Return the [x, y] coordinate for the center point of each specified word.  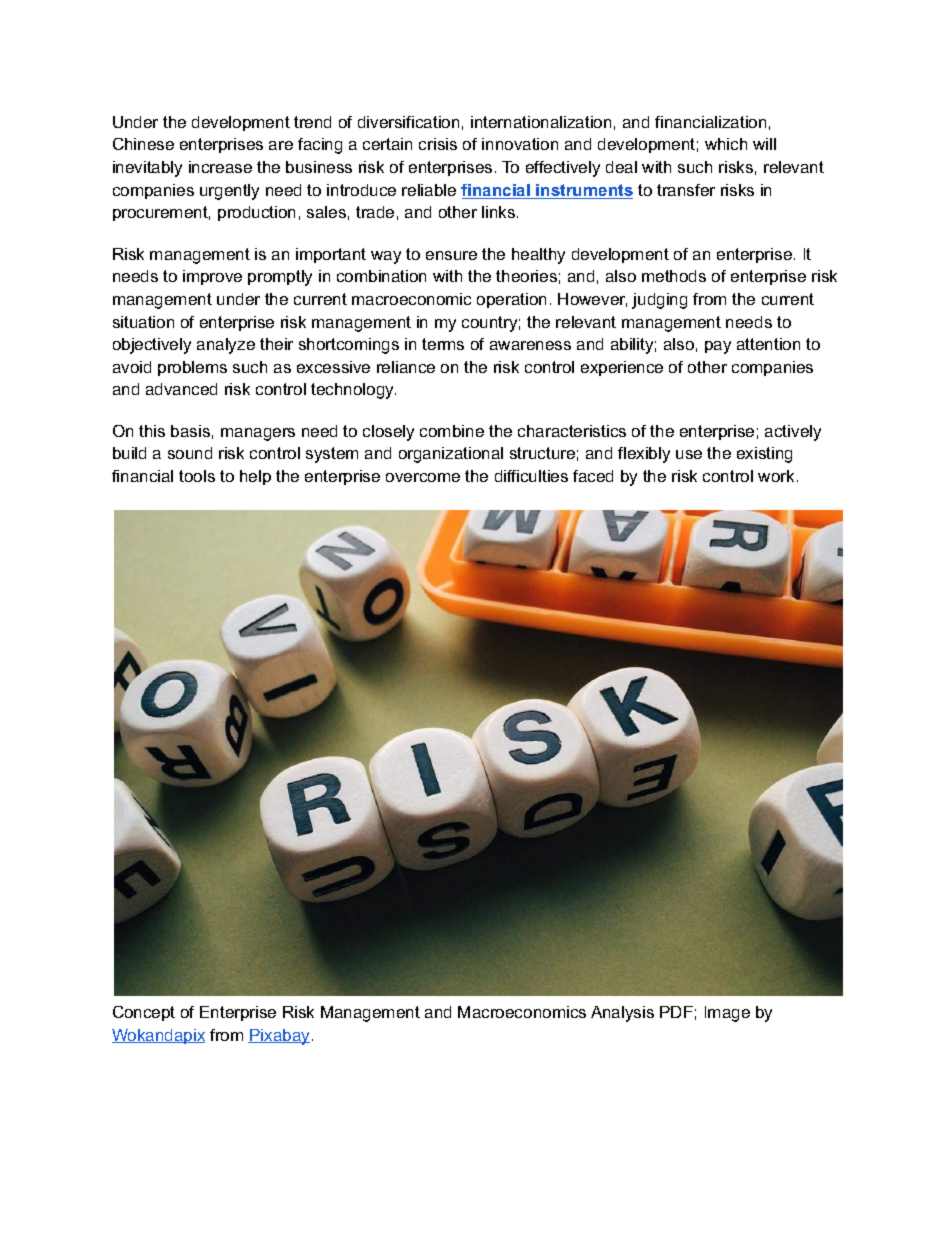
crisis [438, 144]
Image [727, 1014]
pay [718, 347]
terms [443, 344]
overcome [423, 477]
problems [192, 368]
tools [197, 476]
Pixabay [280, 1037]
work [776, 476]
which [726, 144]
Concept [144, 1013]
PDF [676, 1012]
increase [220, 167]
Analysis [622, 1014]
